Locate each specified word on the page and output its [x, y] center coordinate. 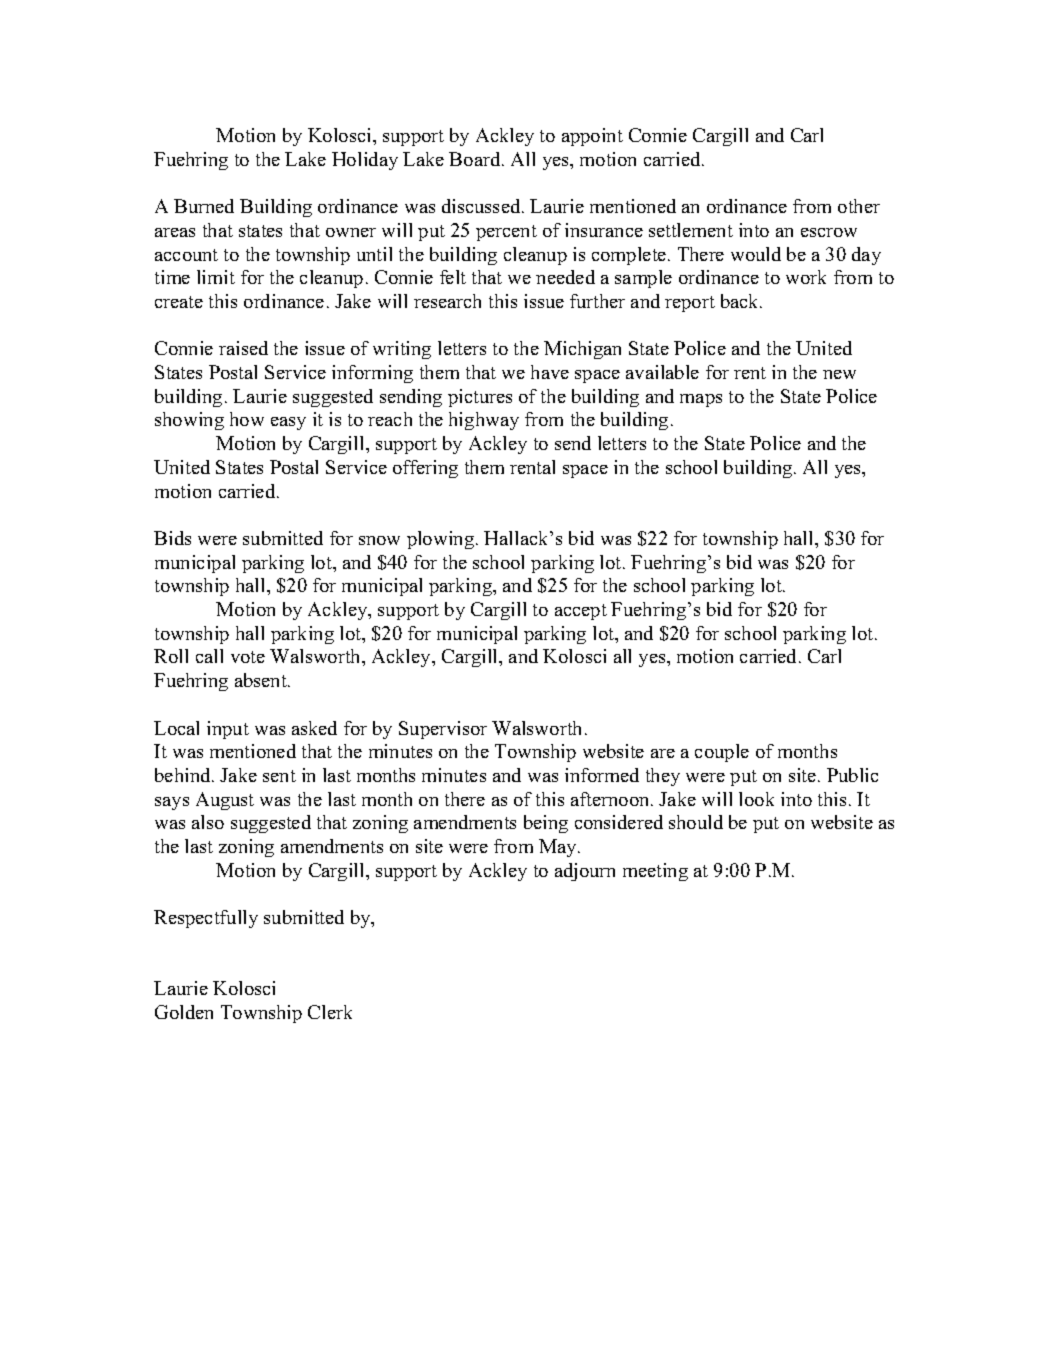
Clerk [330, 1012]
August [225, 801]
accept [581, 612]
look [756, 799]
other [859, 206]
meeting [655, 872]
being [546, 824]
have [550, 372]
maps [701, 400]
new [839, 374]
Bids [172, 538]
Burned [204, 206]
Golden [184, 1012]
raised [243, 348]
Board [476, 159]
